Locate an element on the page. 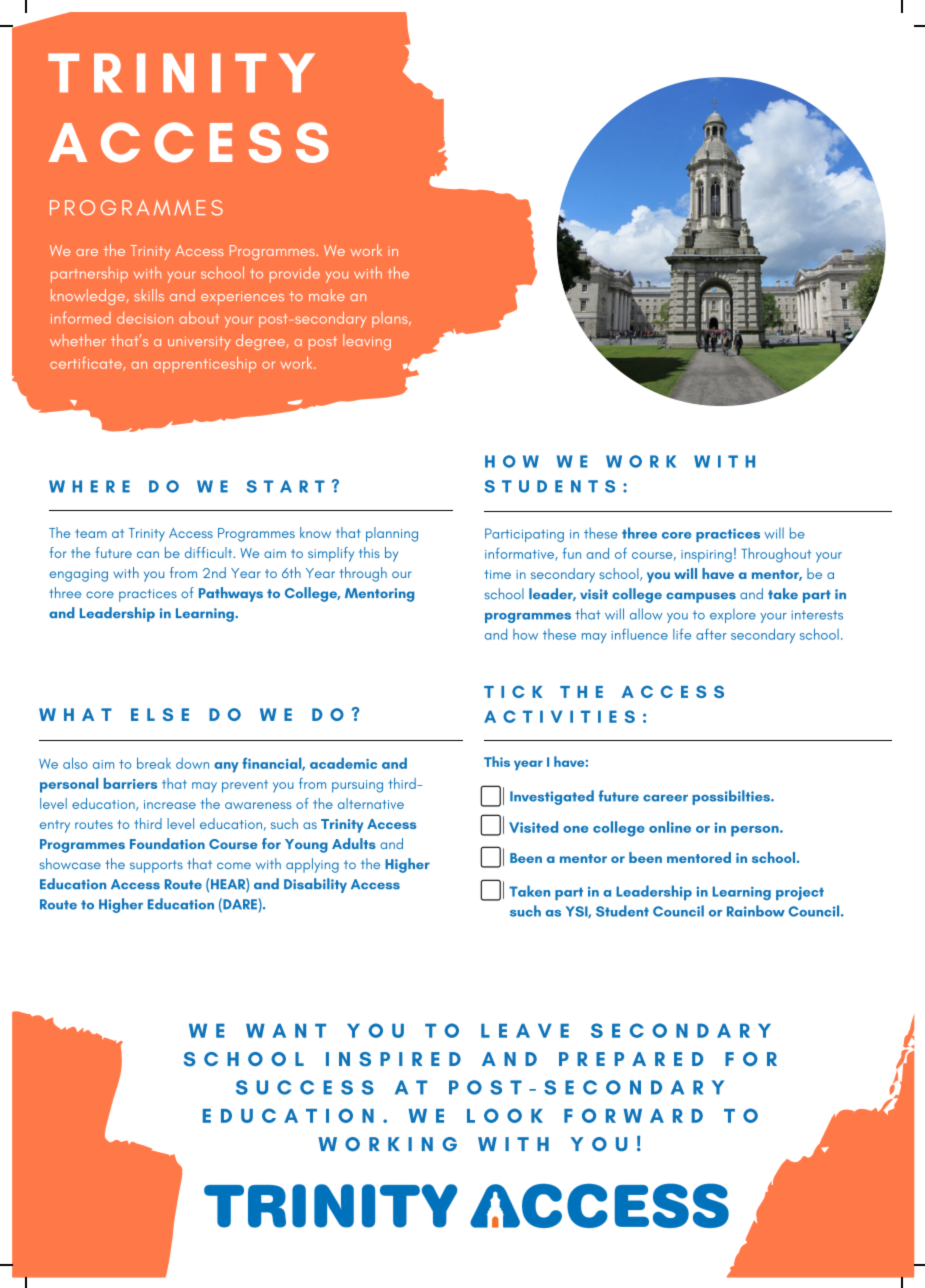 This image has width=925, height=1288. time is located at coordinates (498, 574).
